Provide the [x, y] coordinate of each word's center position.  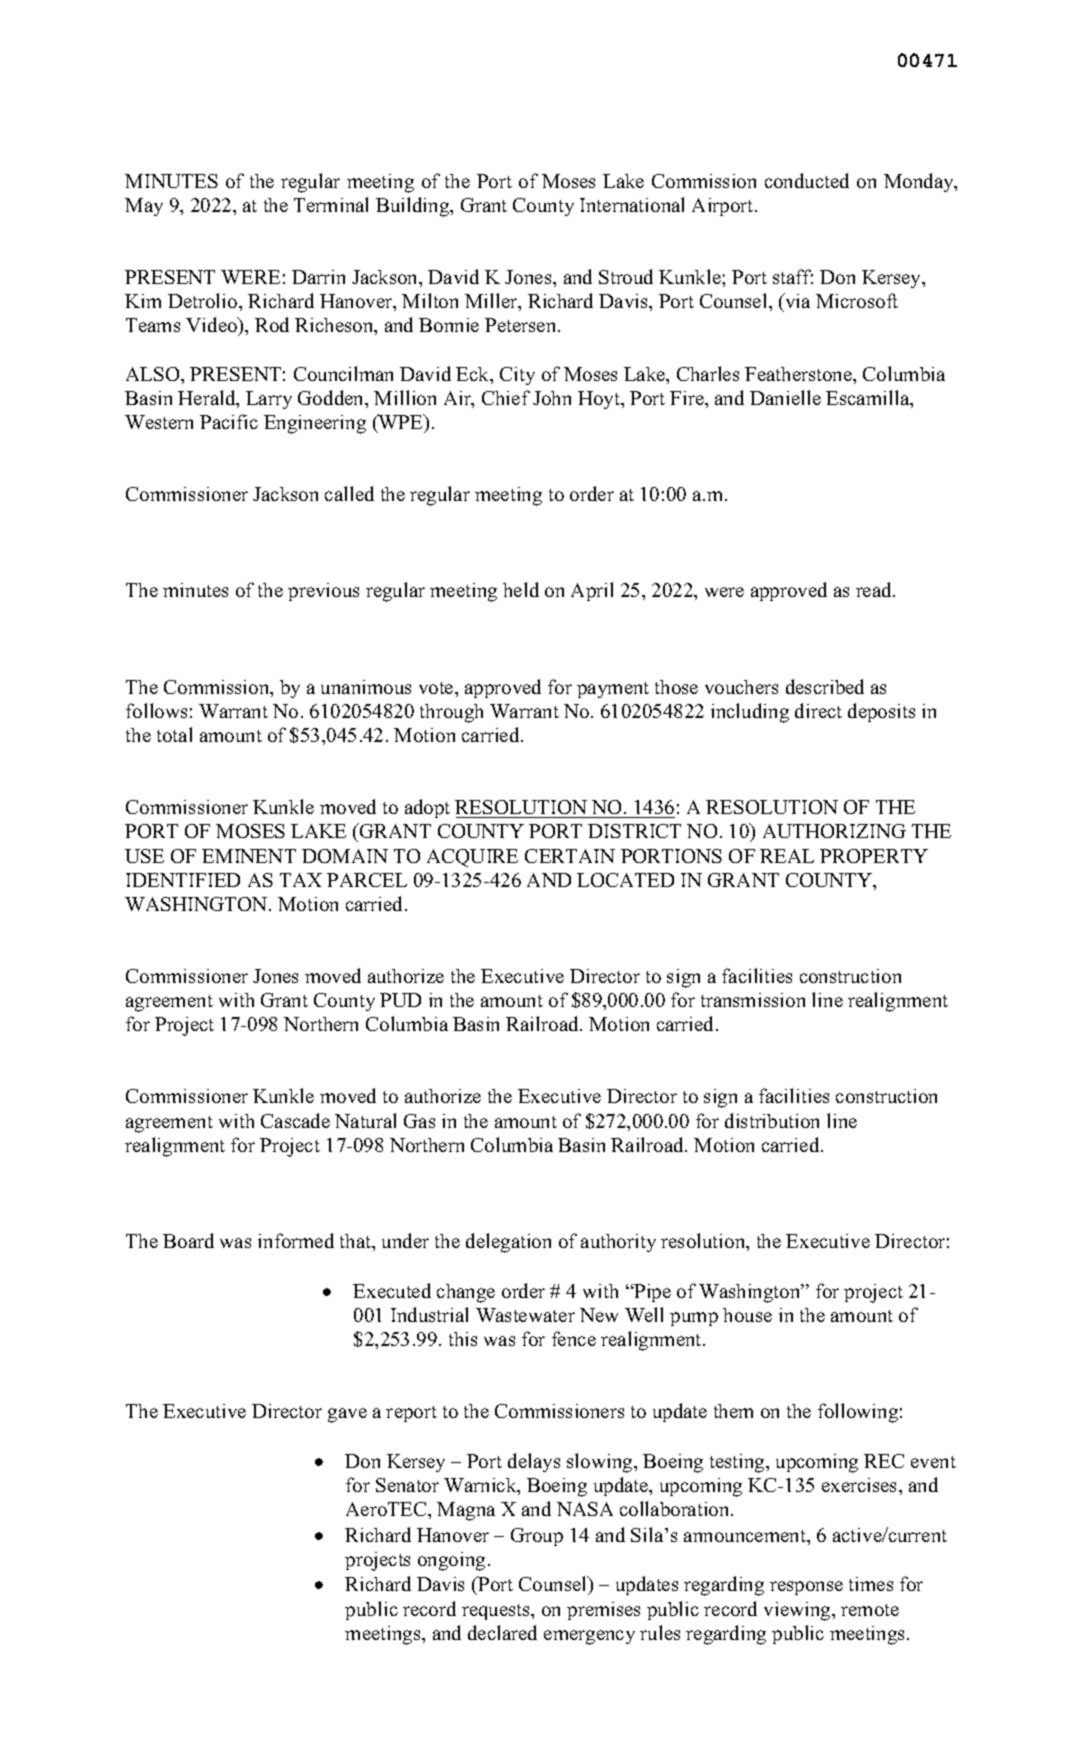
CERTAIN [570, 856]
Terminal [331, 204]
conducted [807, 180]
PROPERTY [874, 856]
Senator [407, 1485]
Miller [492, 302]
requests [497, 1612]
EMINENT [249, 856]
